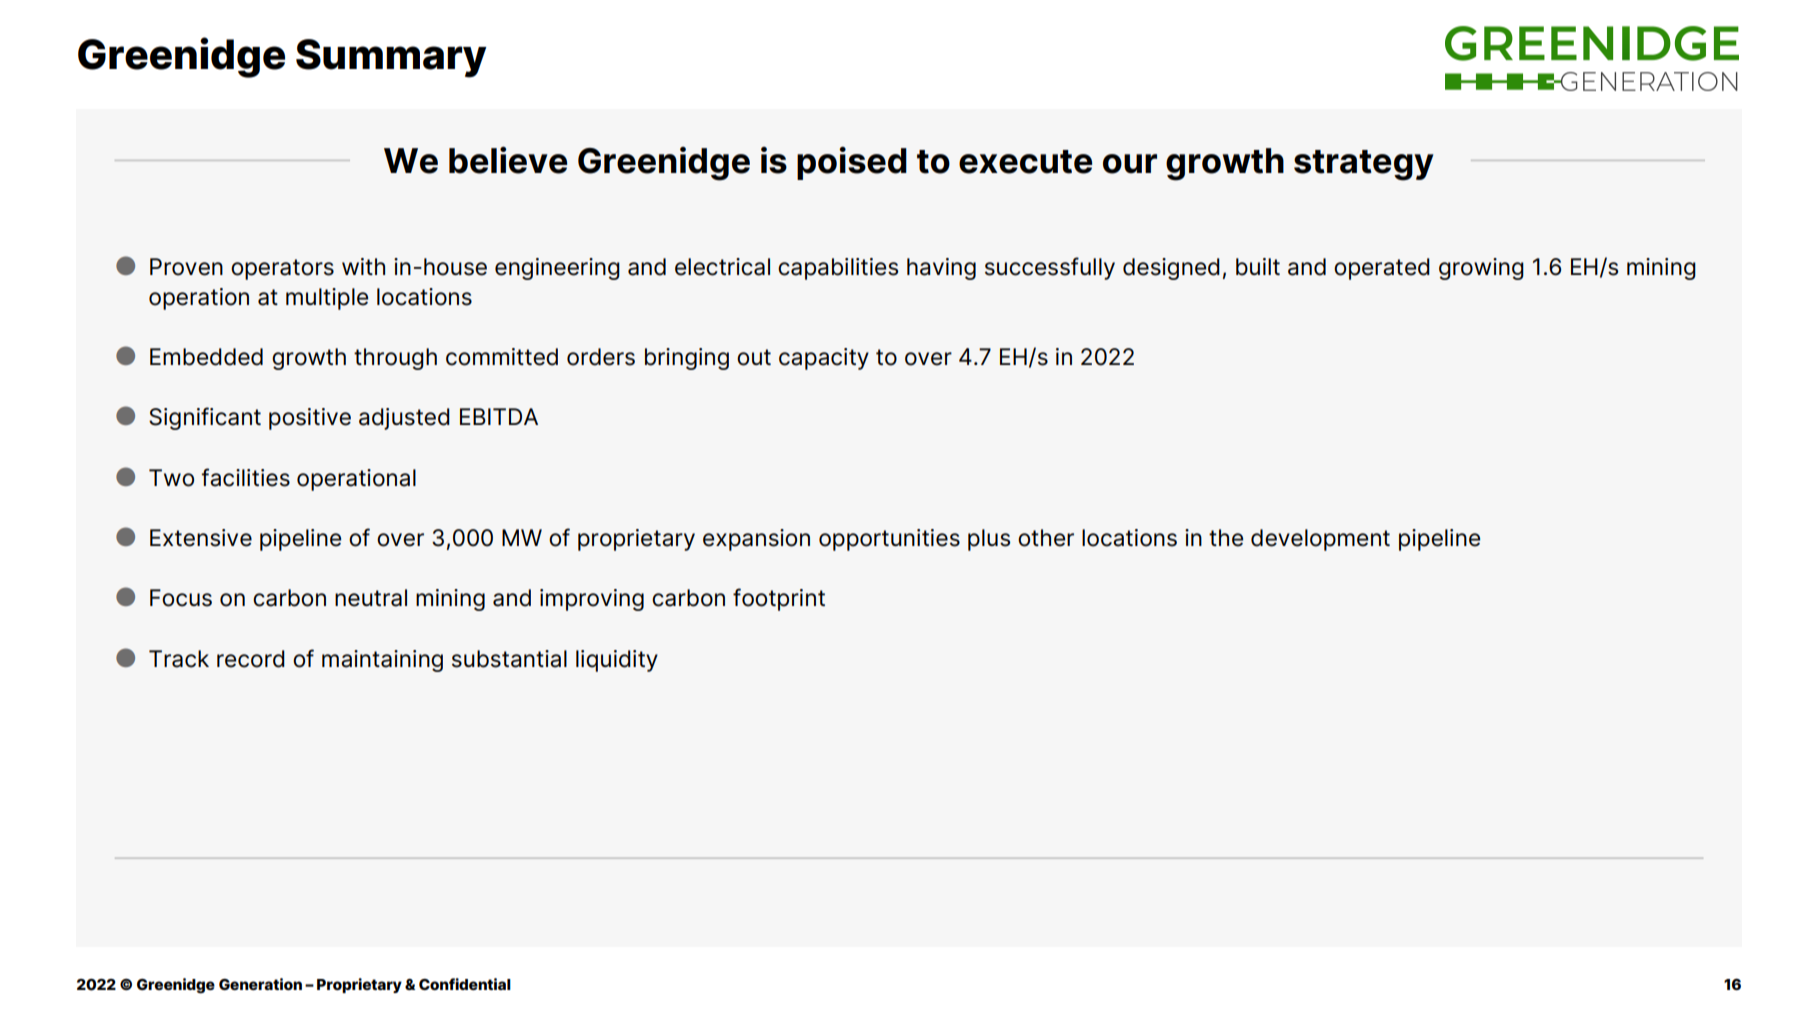 The image size is (1818, 1023). I want to click on development, so click(1320, 540).
